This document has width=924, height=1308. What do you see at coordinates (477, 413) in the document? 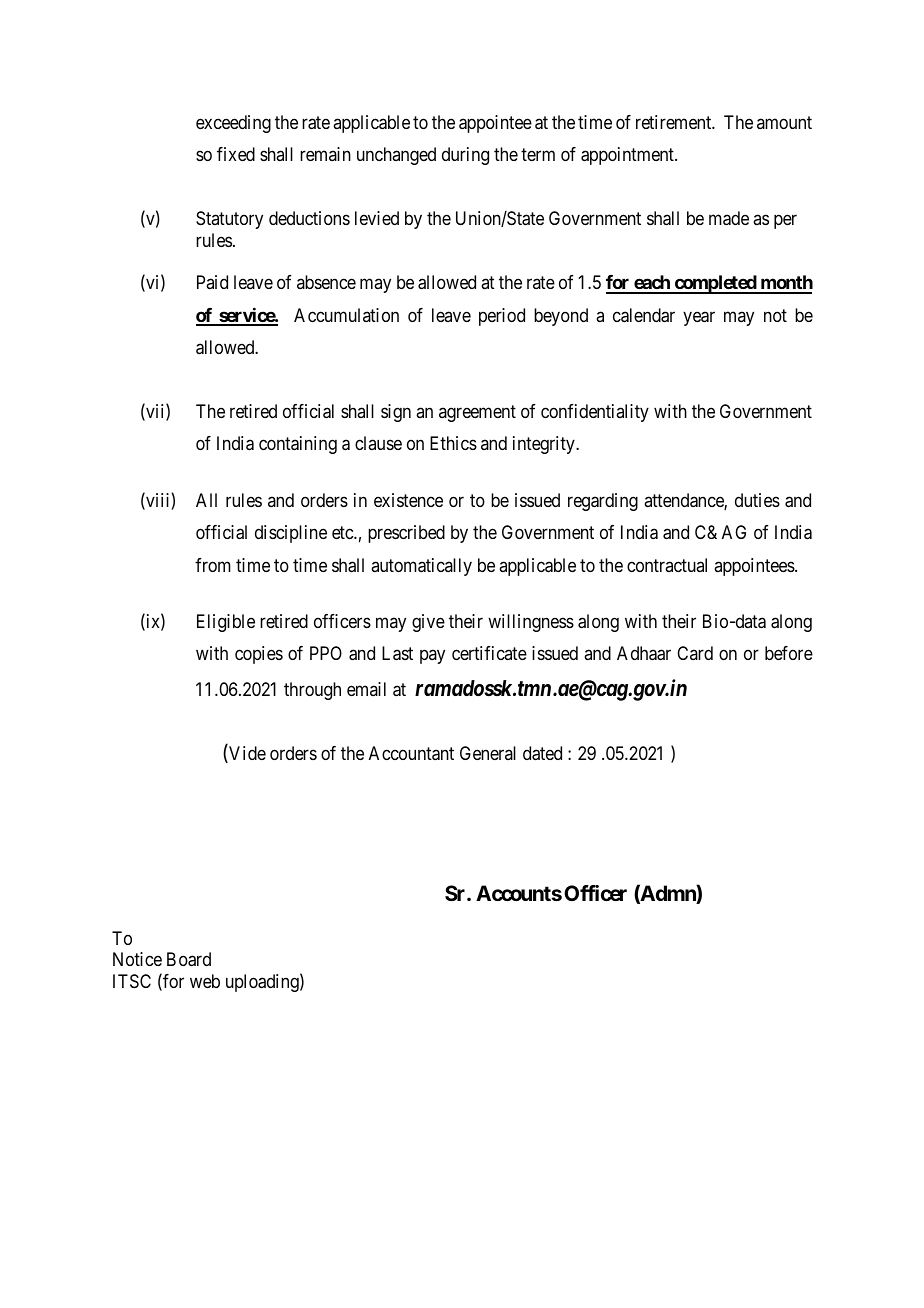
I see `agreement` at bounding box center [477, 413].
